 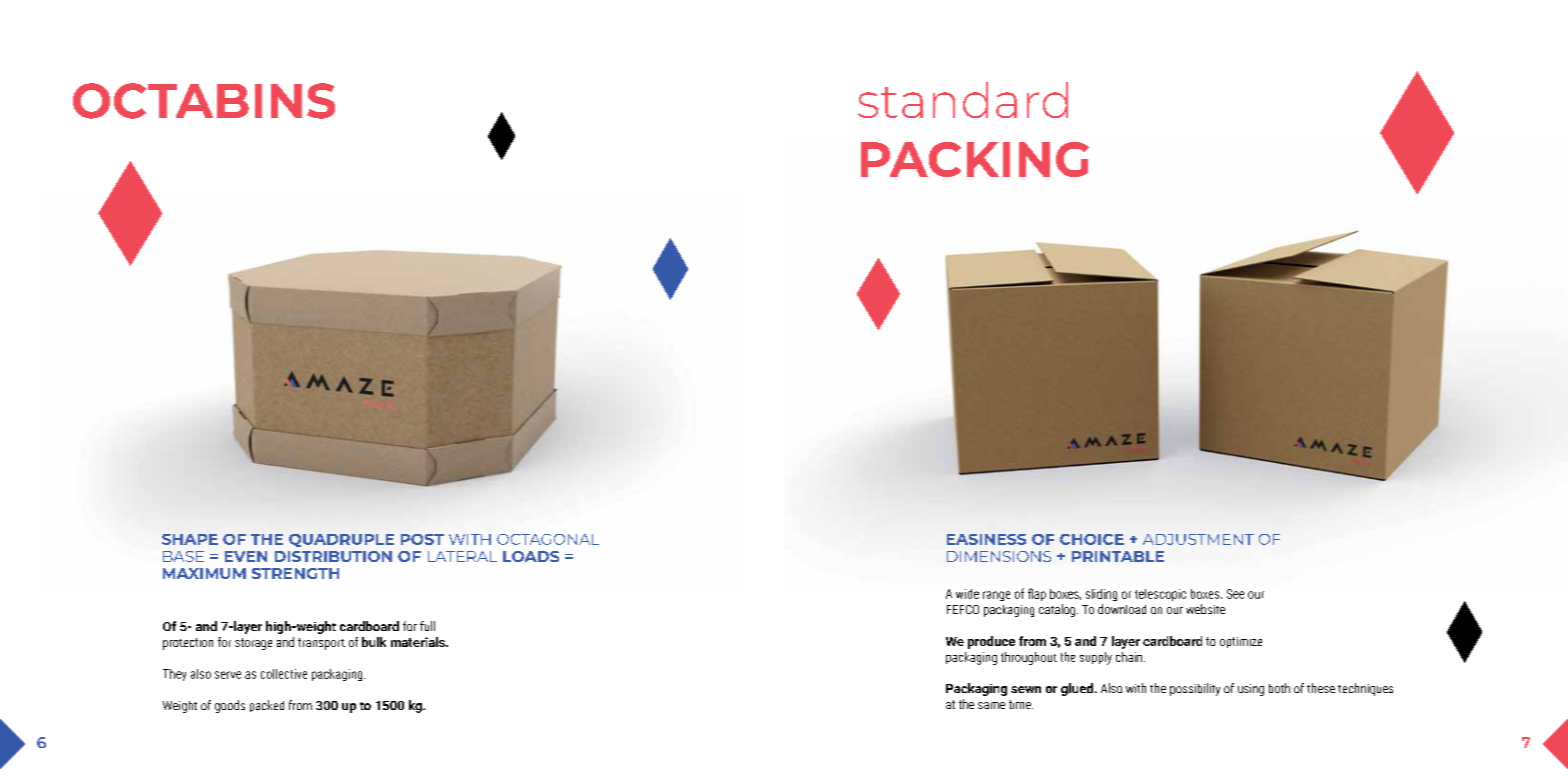 What do you see at coordinates (986, 539) in the image?
I see `EASINESS` at bounding box center [986, 539].
